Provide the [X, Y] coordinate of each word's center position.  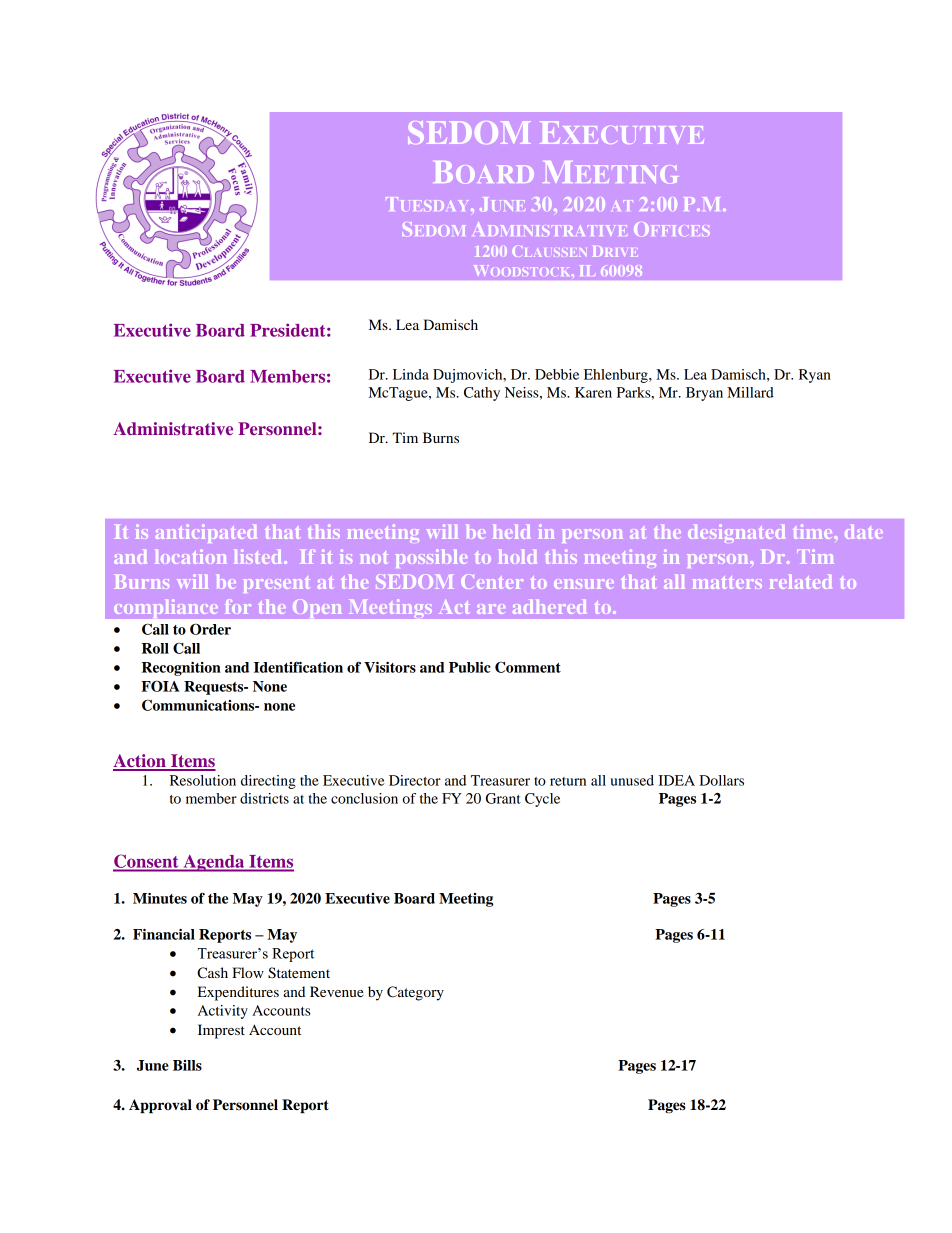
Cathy [482, 394]
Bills [187, 1065]
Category [415, 993]
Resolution [203, 780]
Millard [750, 392]
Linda [411, 374]
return [568, 781]
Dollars [721, 780]
